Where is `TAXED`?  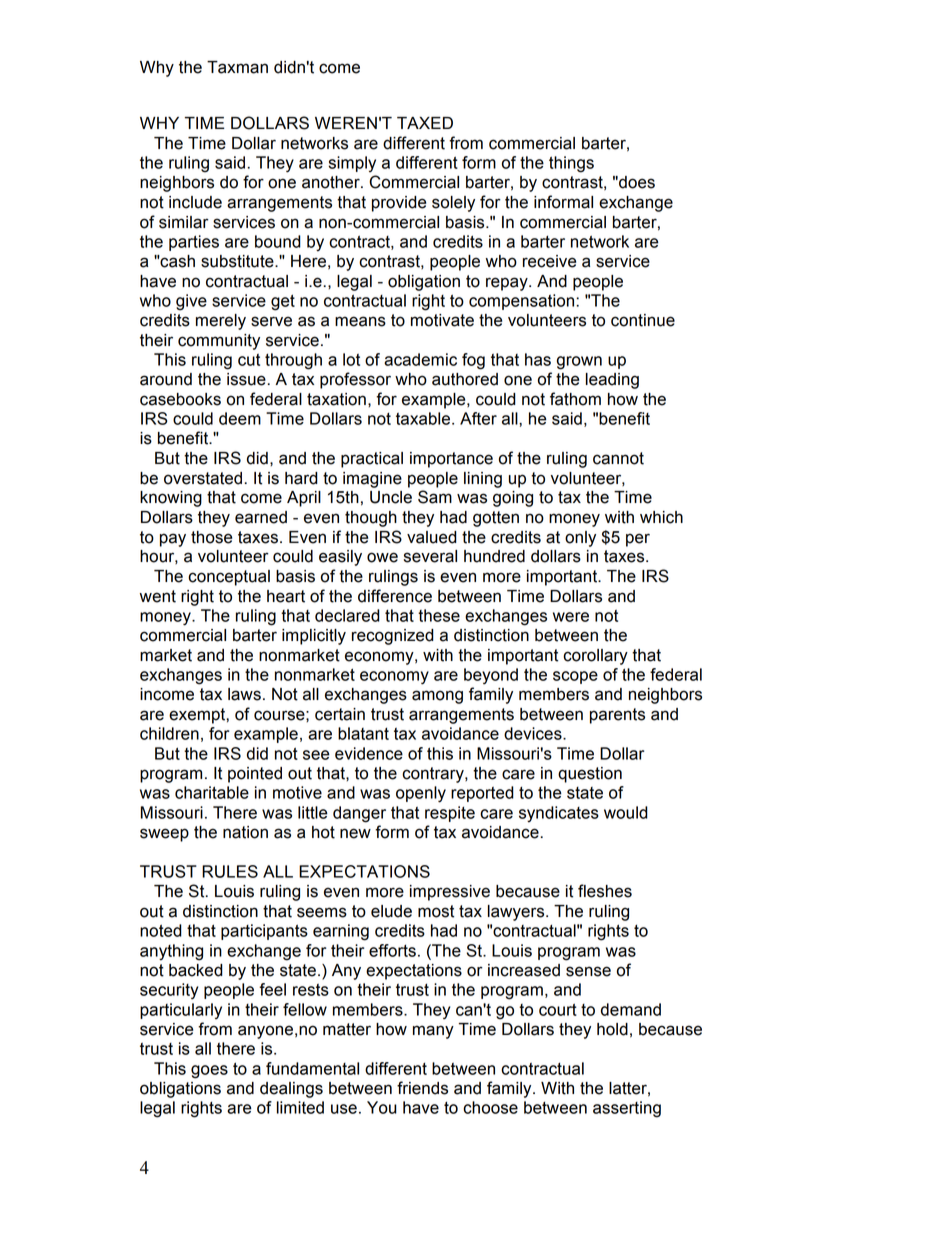
TAXED is located at coordinates (425, 123).
